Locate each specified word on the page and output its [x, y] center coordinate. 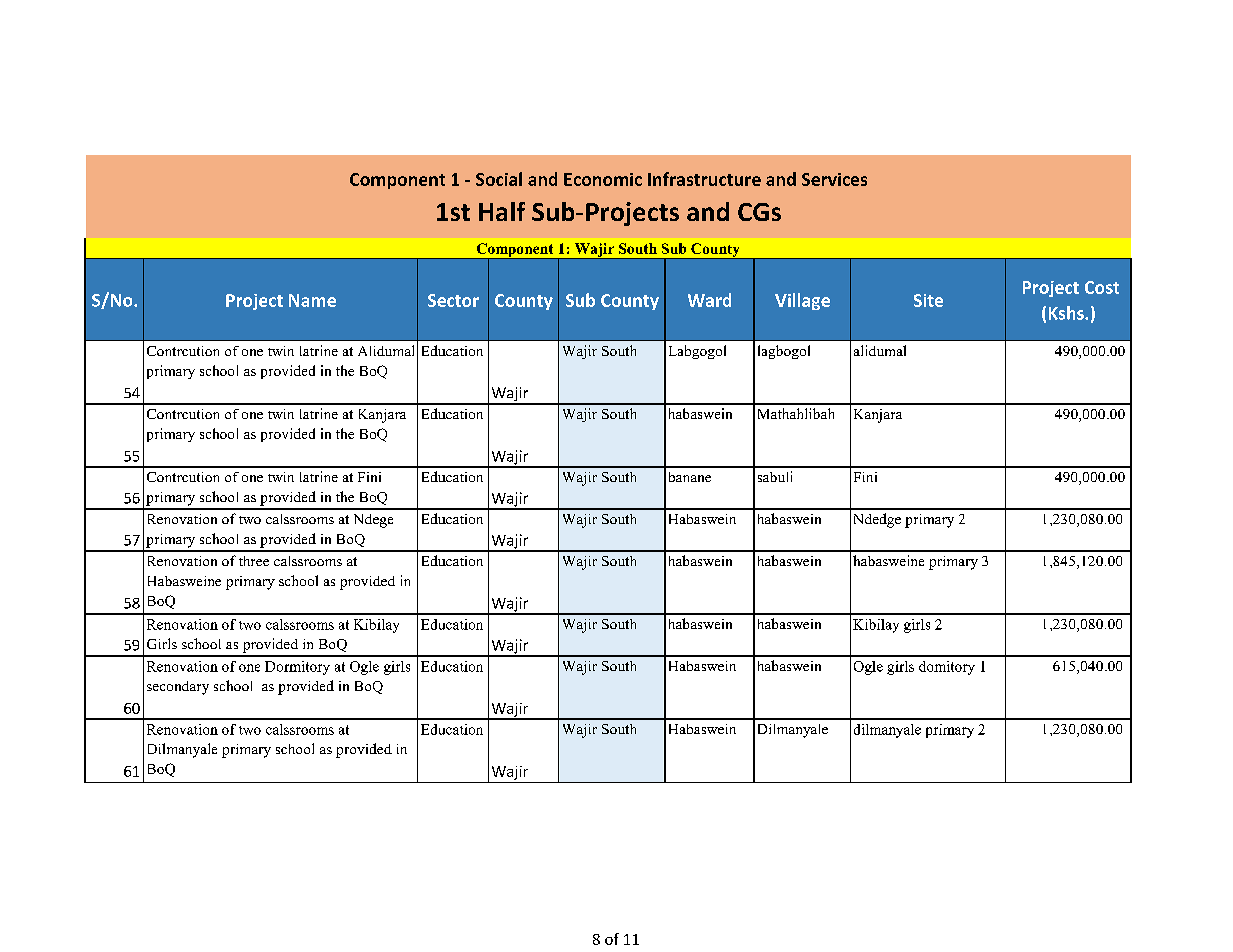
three [254, 561]
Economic [603, 179]
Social [499, 179]
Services [834, 179]
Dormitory [297, 668]
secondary [178, 688]
